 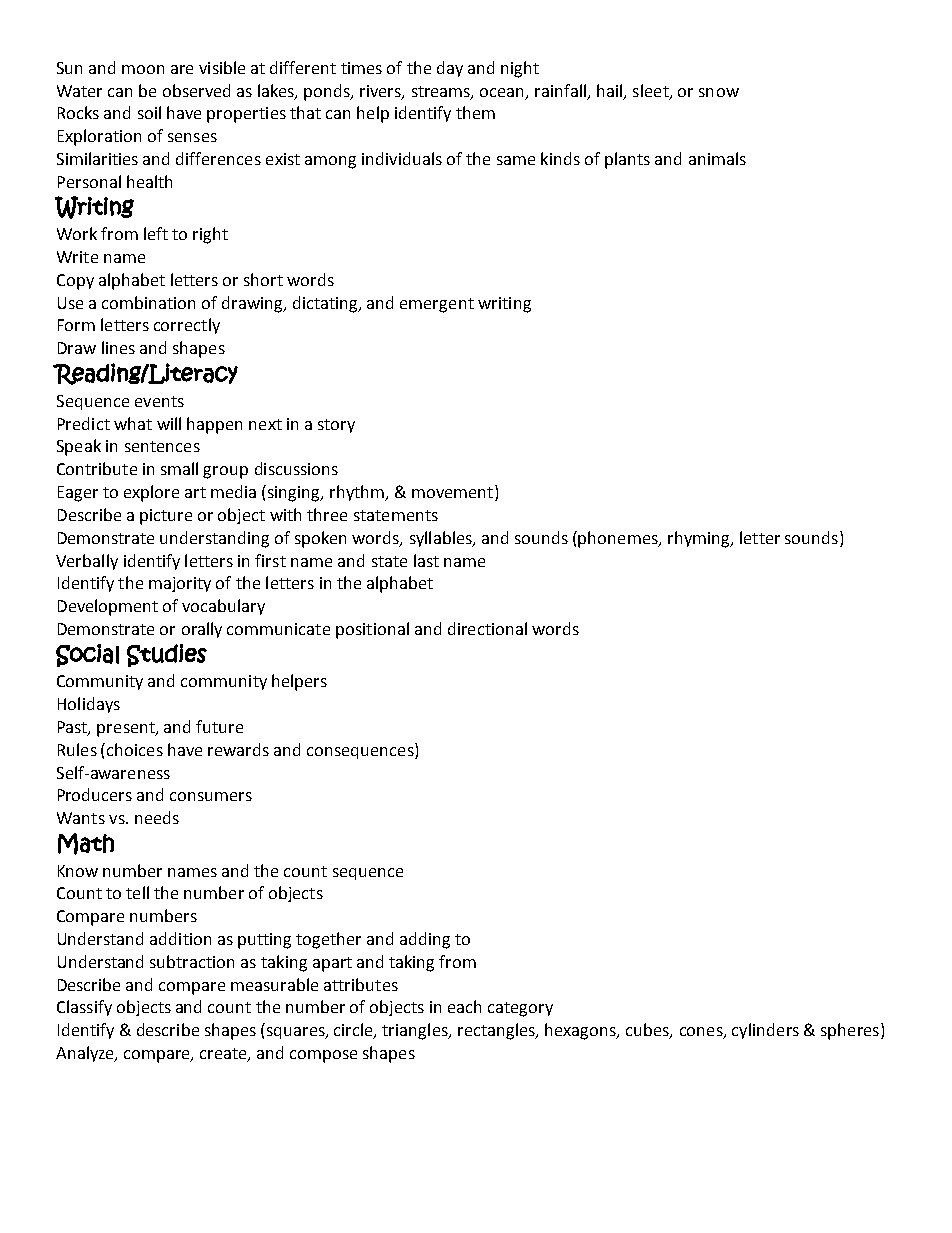 What do you see at coordinates (702, 1033) in the screenshot?
I see `cones` at bounding box center [702, 1033].
